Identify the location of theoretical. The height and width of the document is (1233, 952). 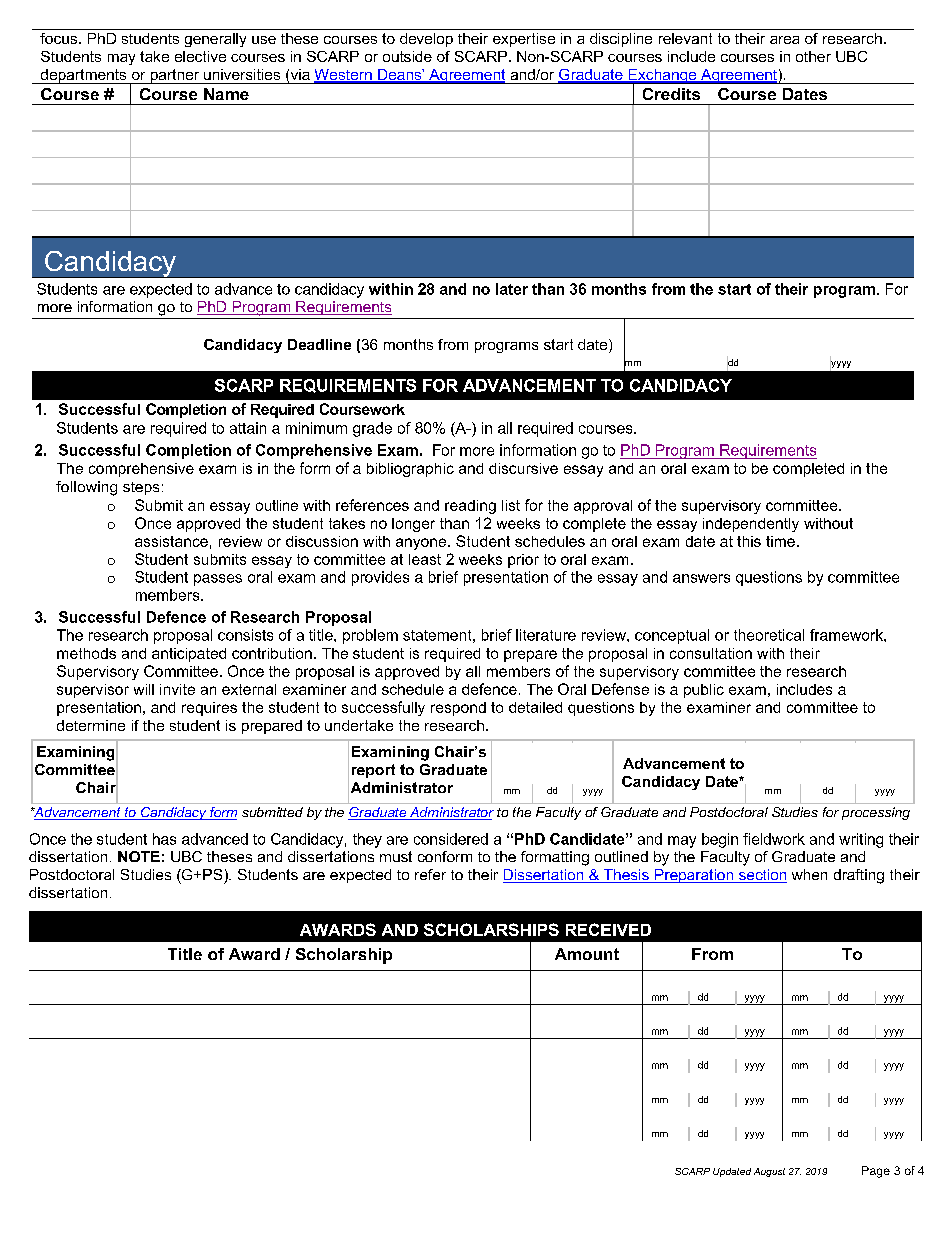
(769, 635).
